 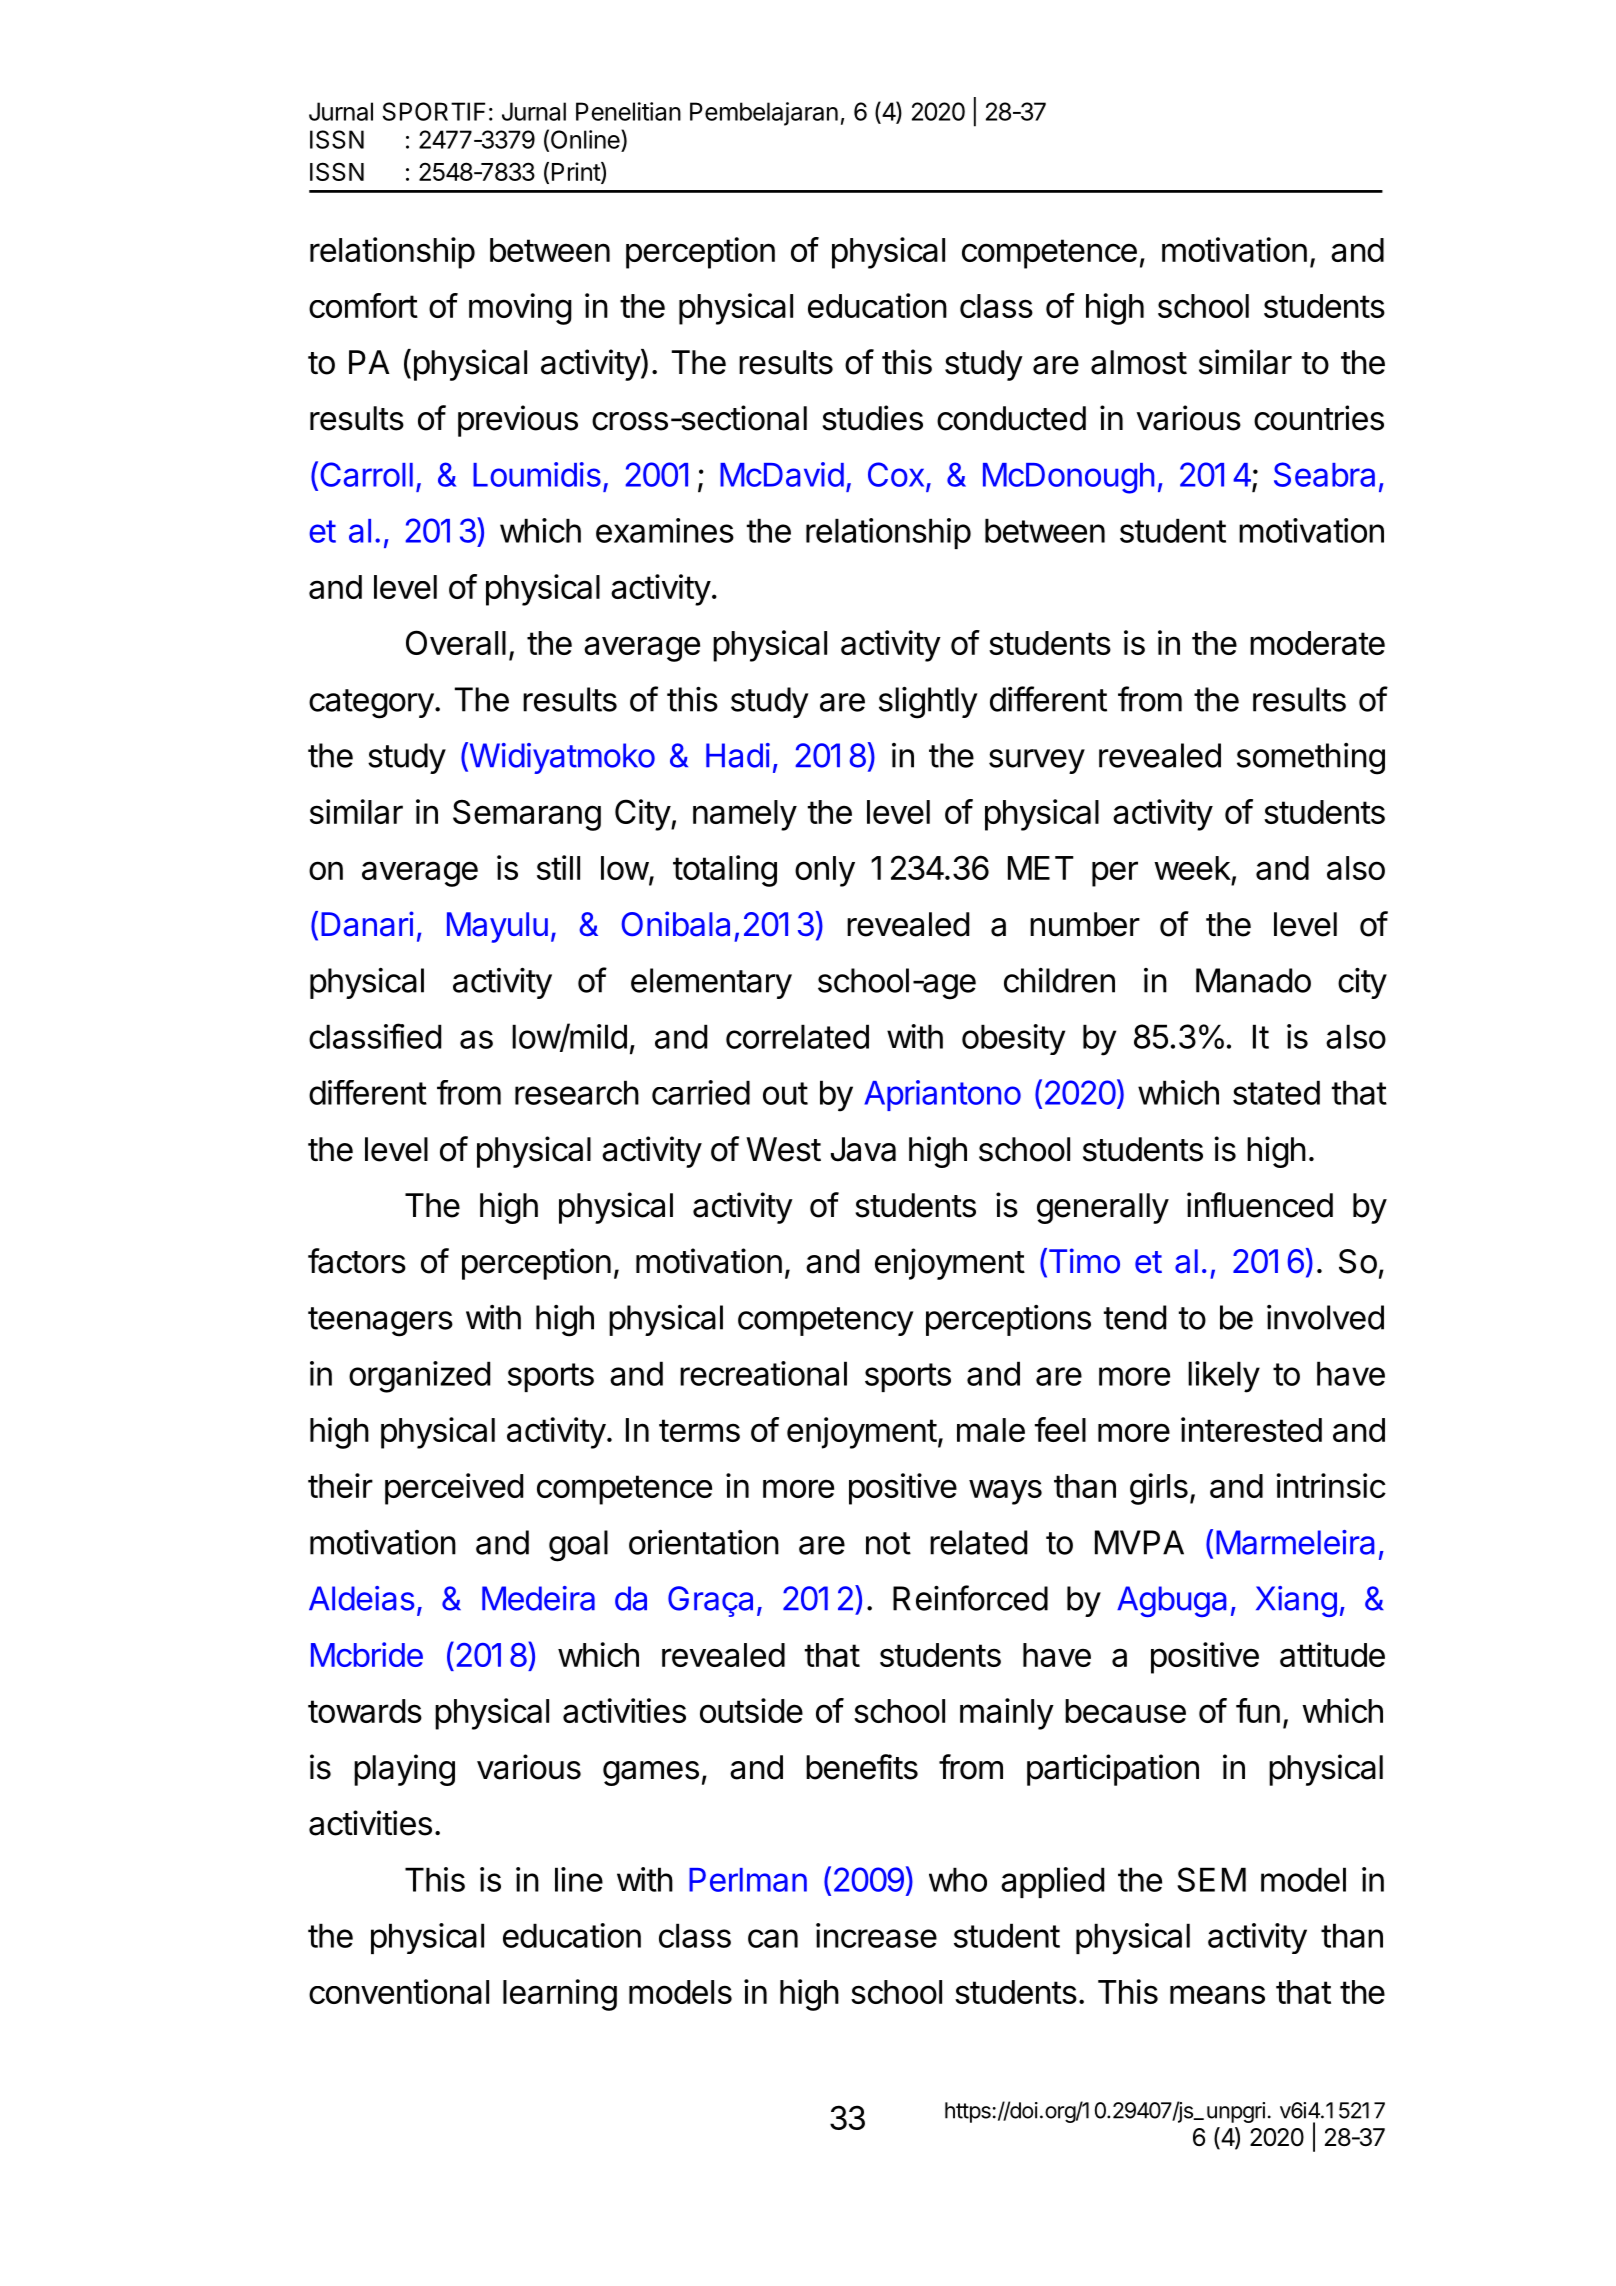 What do you see at coordinates (577, 1092) in the image?
I see `research` at bounding box center [577, 1092].
